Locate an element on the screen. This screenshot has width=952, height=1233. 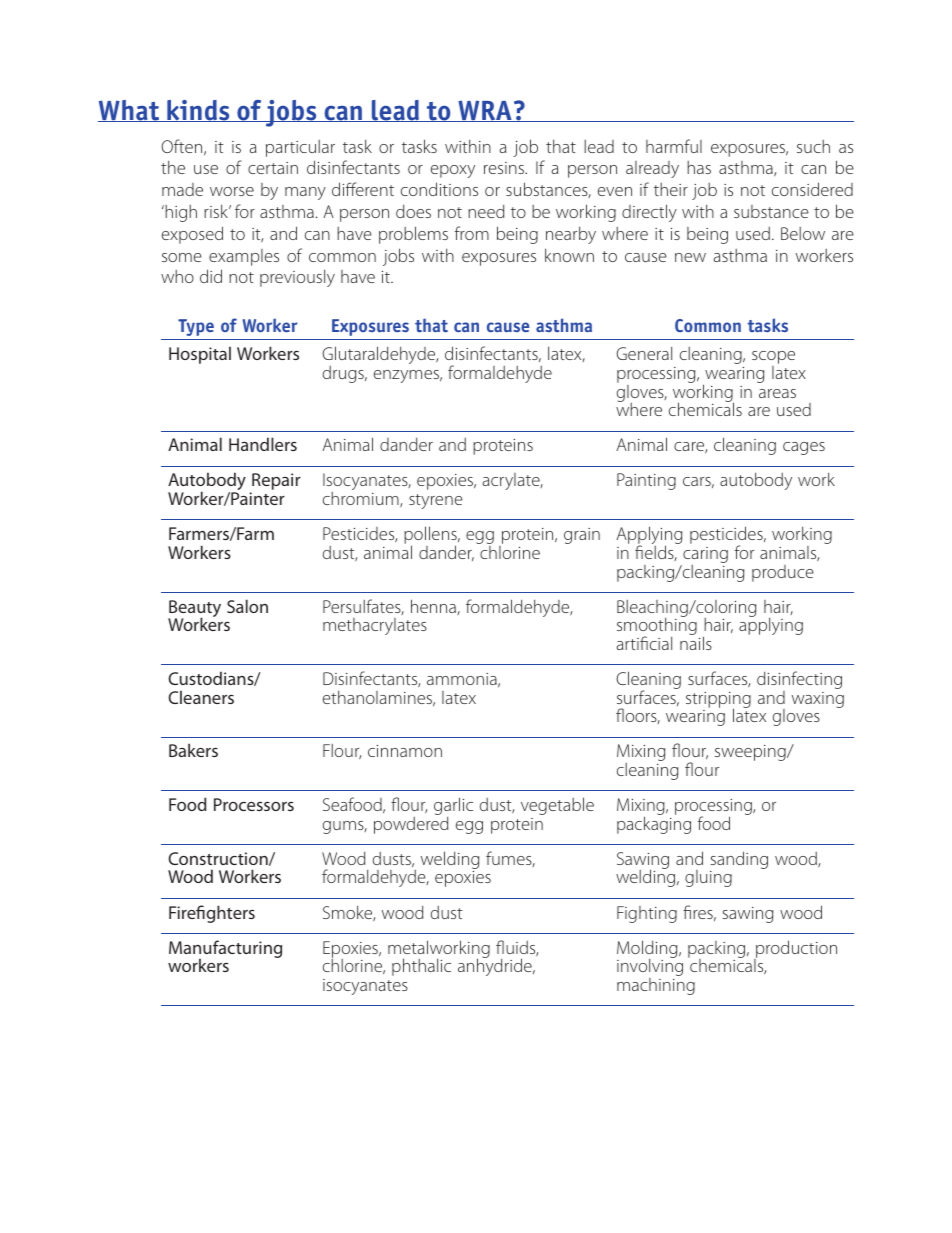
styrene is located at coordinates (436, 501).
